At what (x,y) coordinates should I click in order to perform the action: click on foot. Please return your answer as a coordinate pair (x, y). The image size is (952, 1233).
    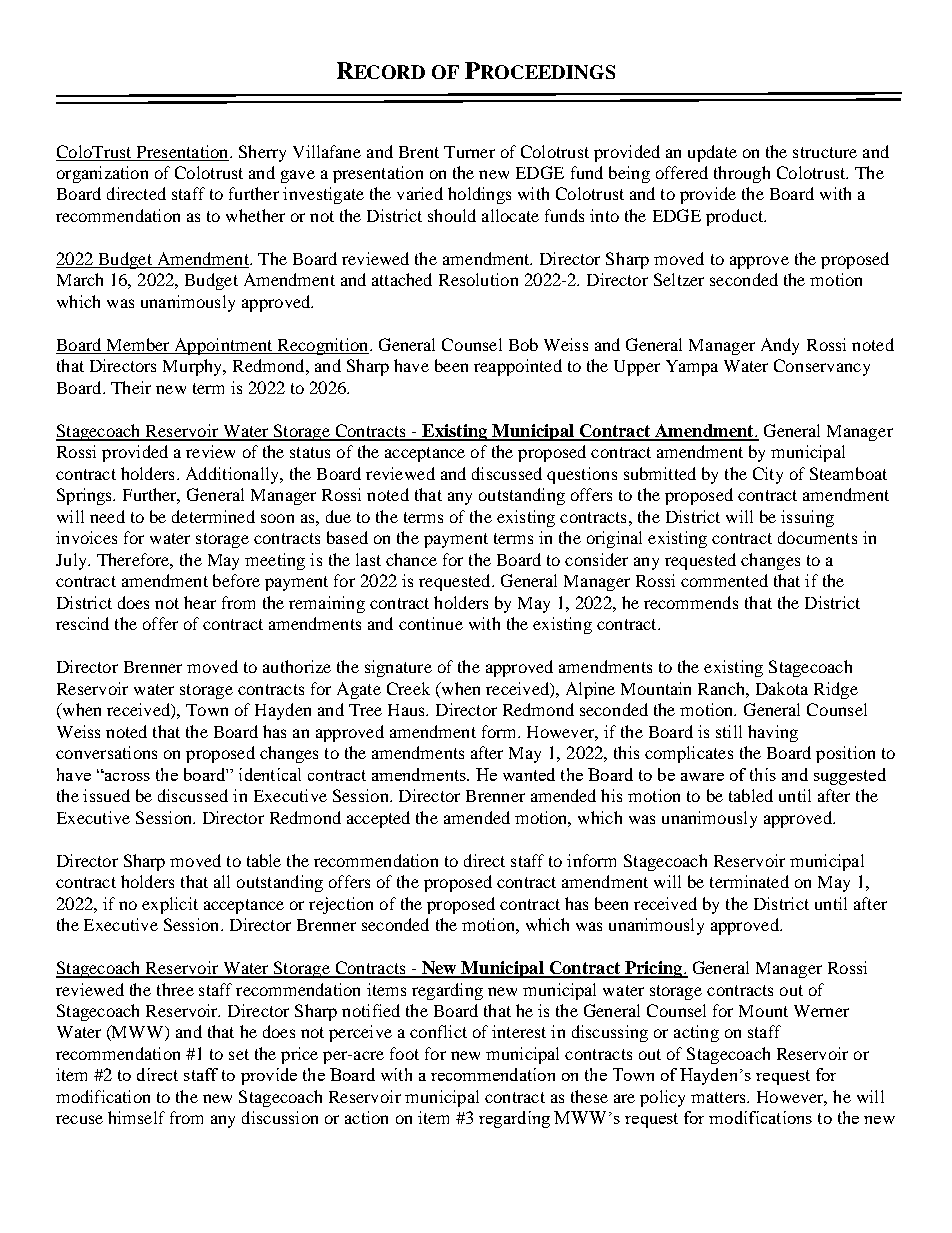
    Looking at the image, I should click on (404, 1053).
